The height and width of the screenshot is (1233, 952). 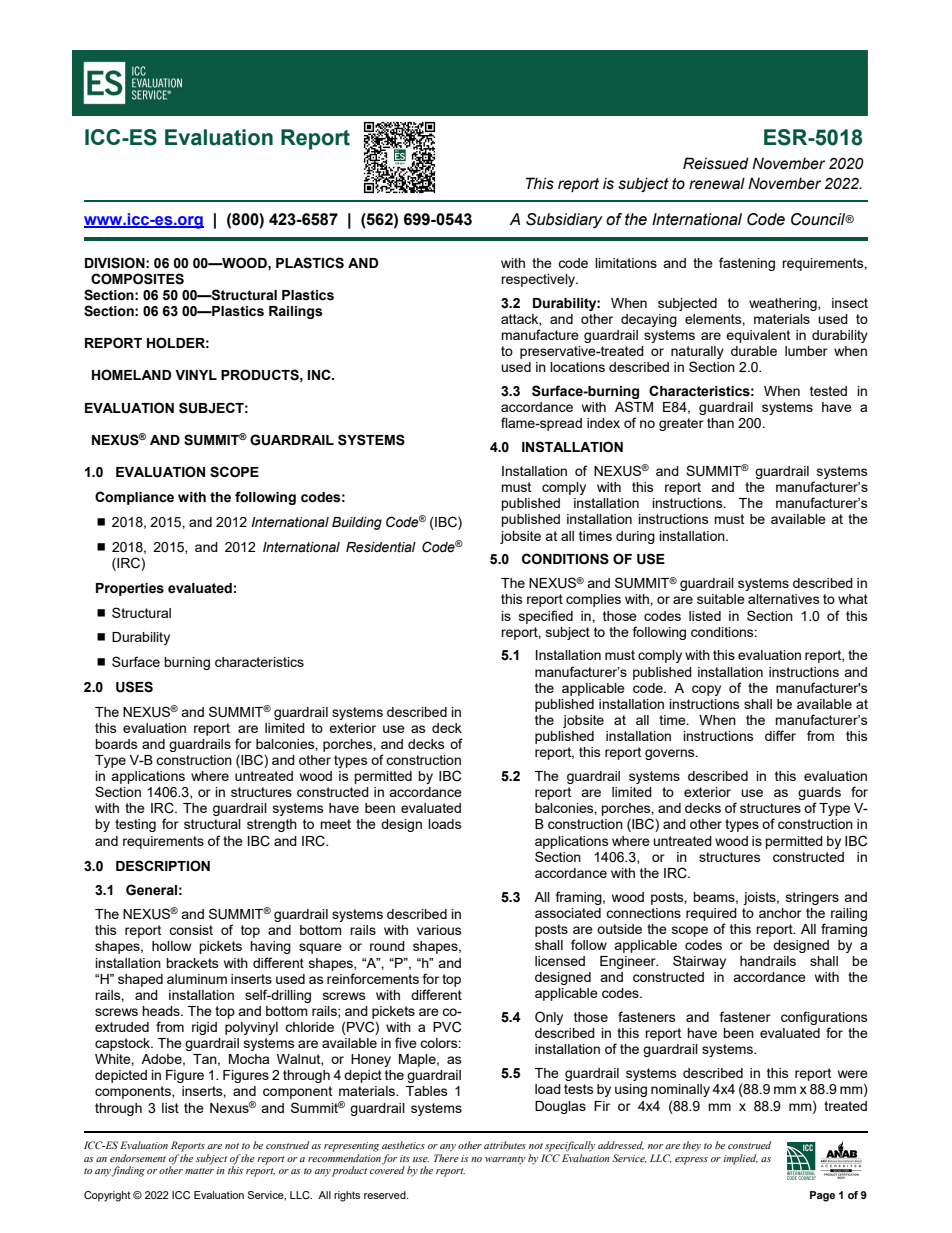 I want to click on warranty, so click(x=505, y=1160).
